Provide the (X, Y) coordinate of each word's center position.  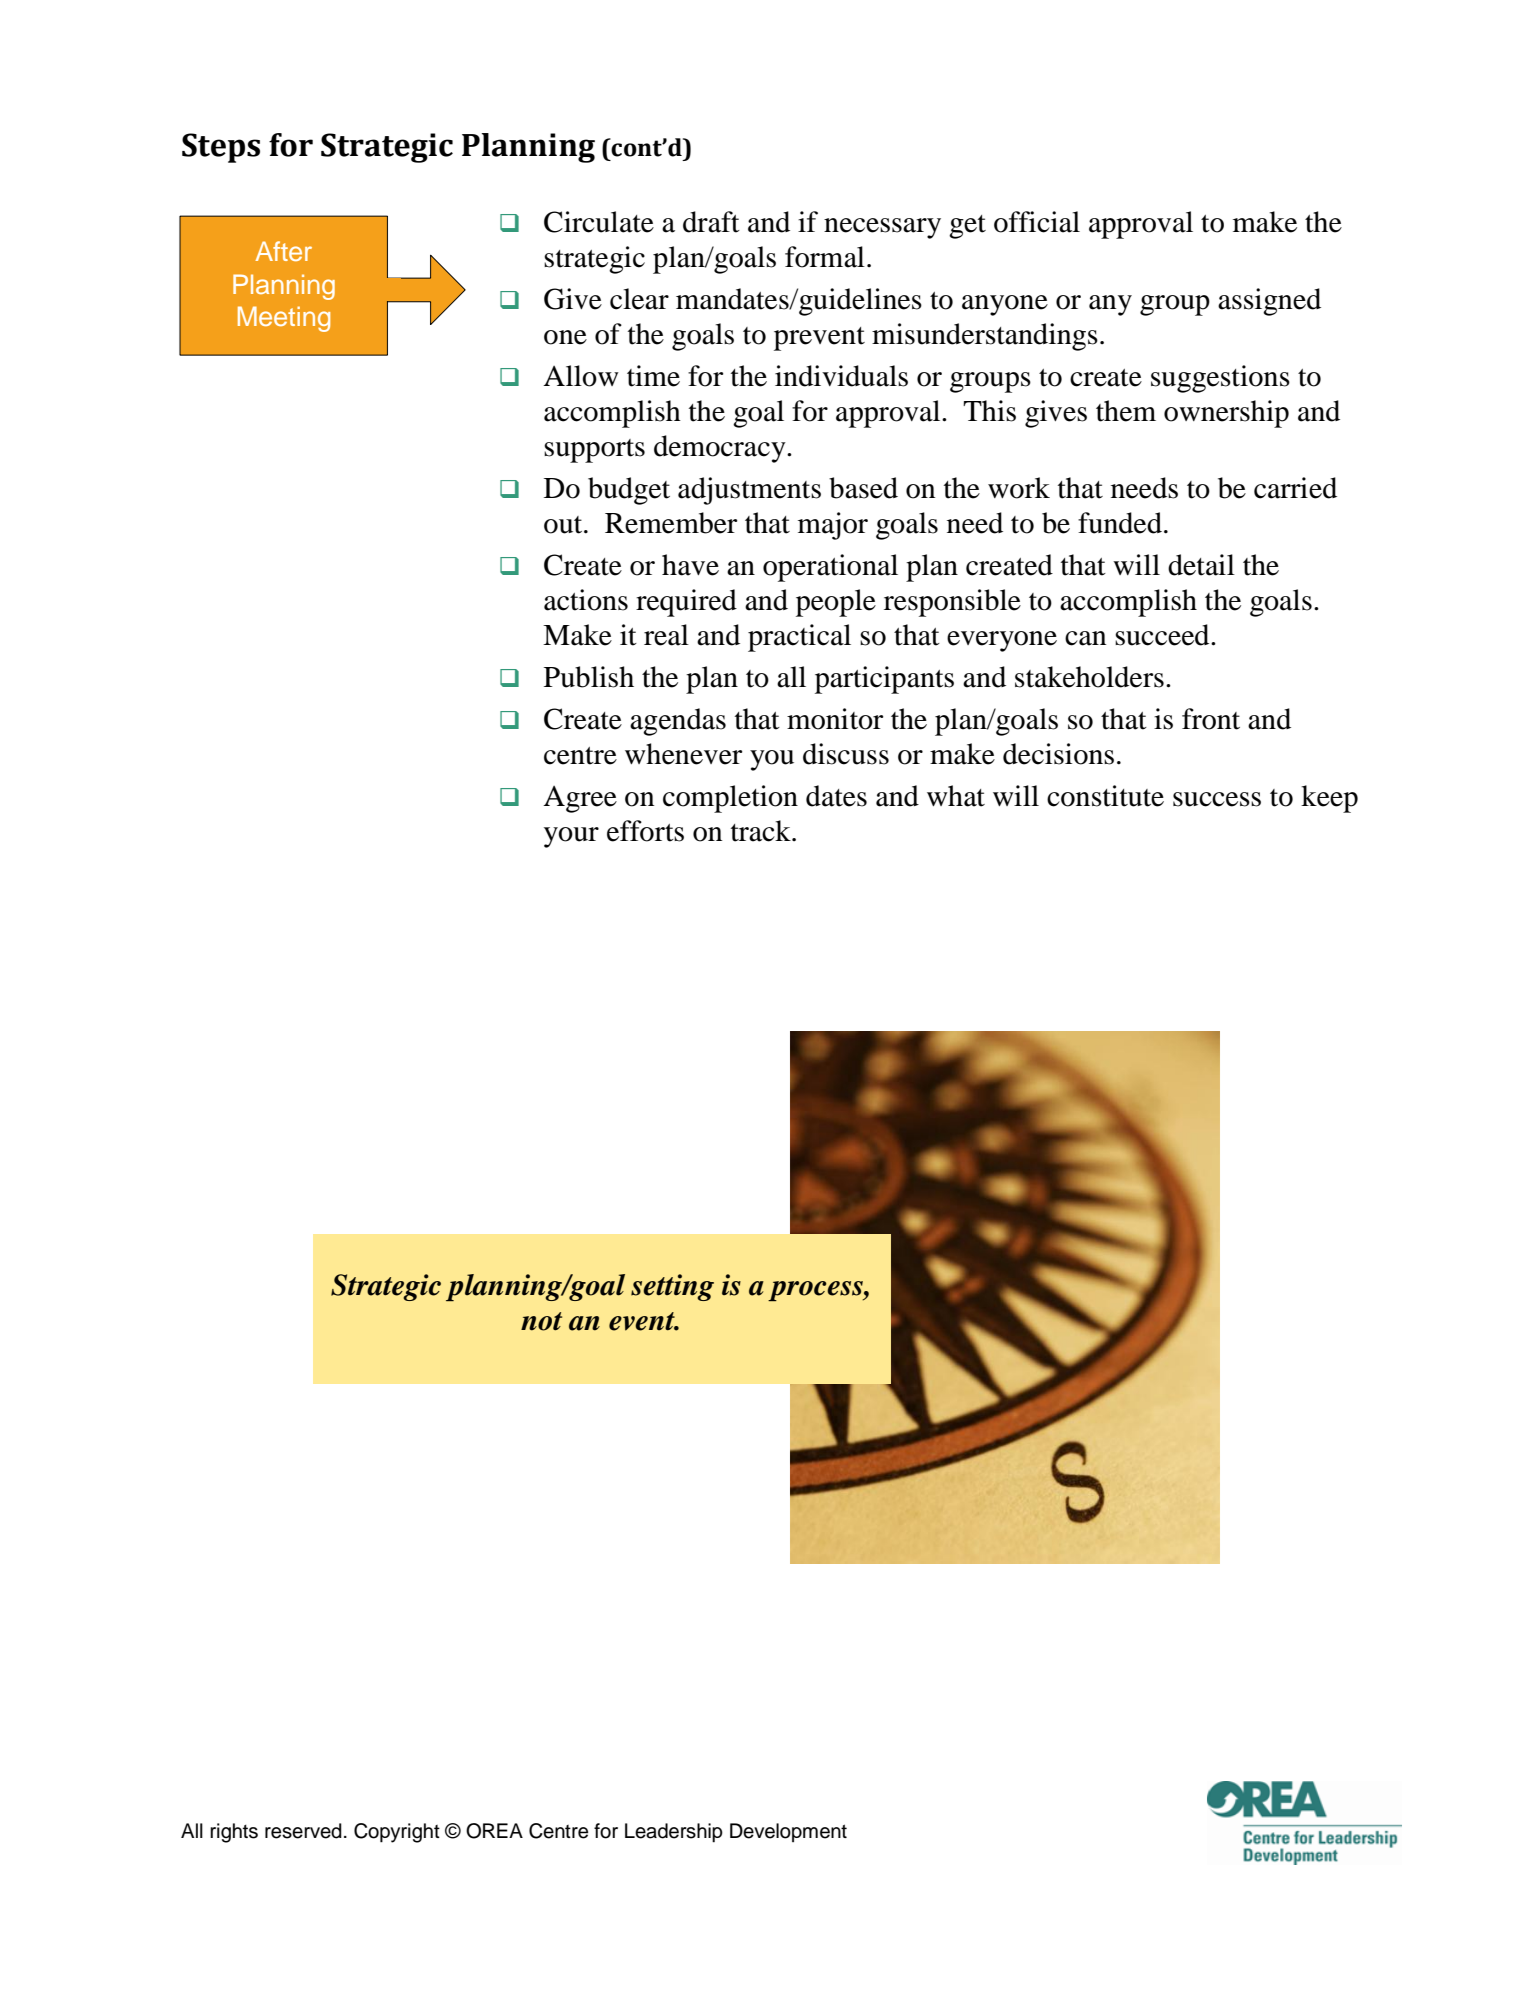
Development (788, 1832)
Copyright (397, 1833)
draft (711, 222)
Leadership (674, 1833)
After (283, 251)
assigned (1269, 302)
